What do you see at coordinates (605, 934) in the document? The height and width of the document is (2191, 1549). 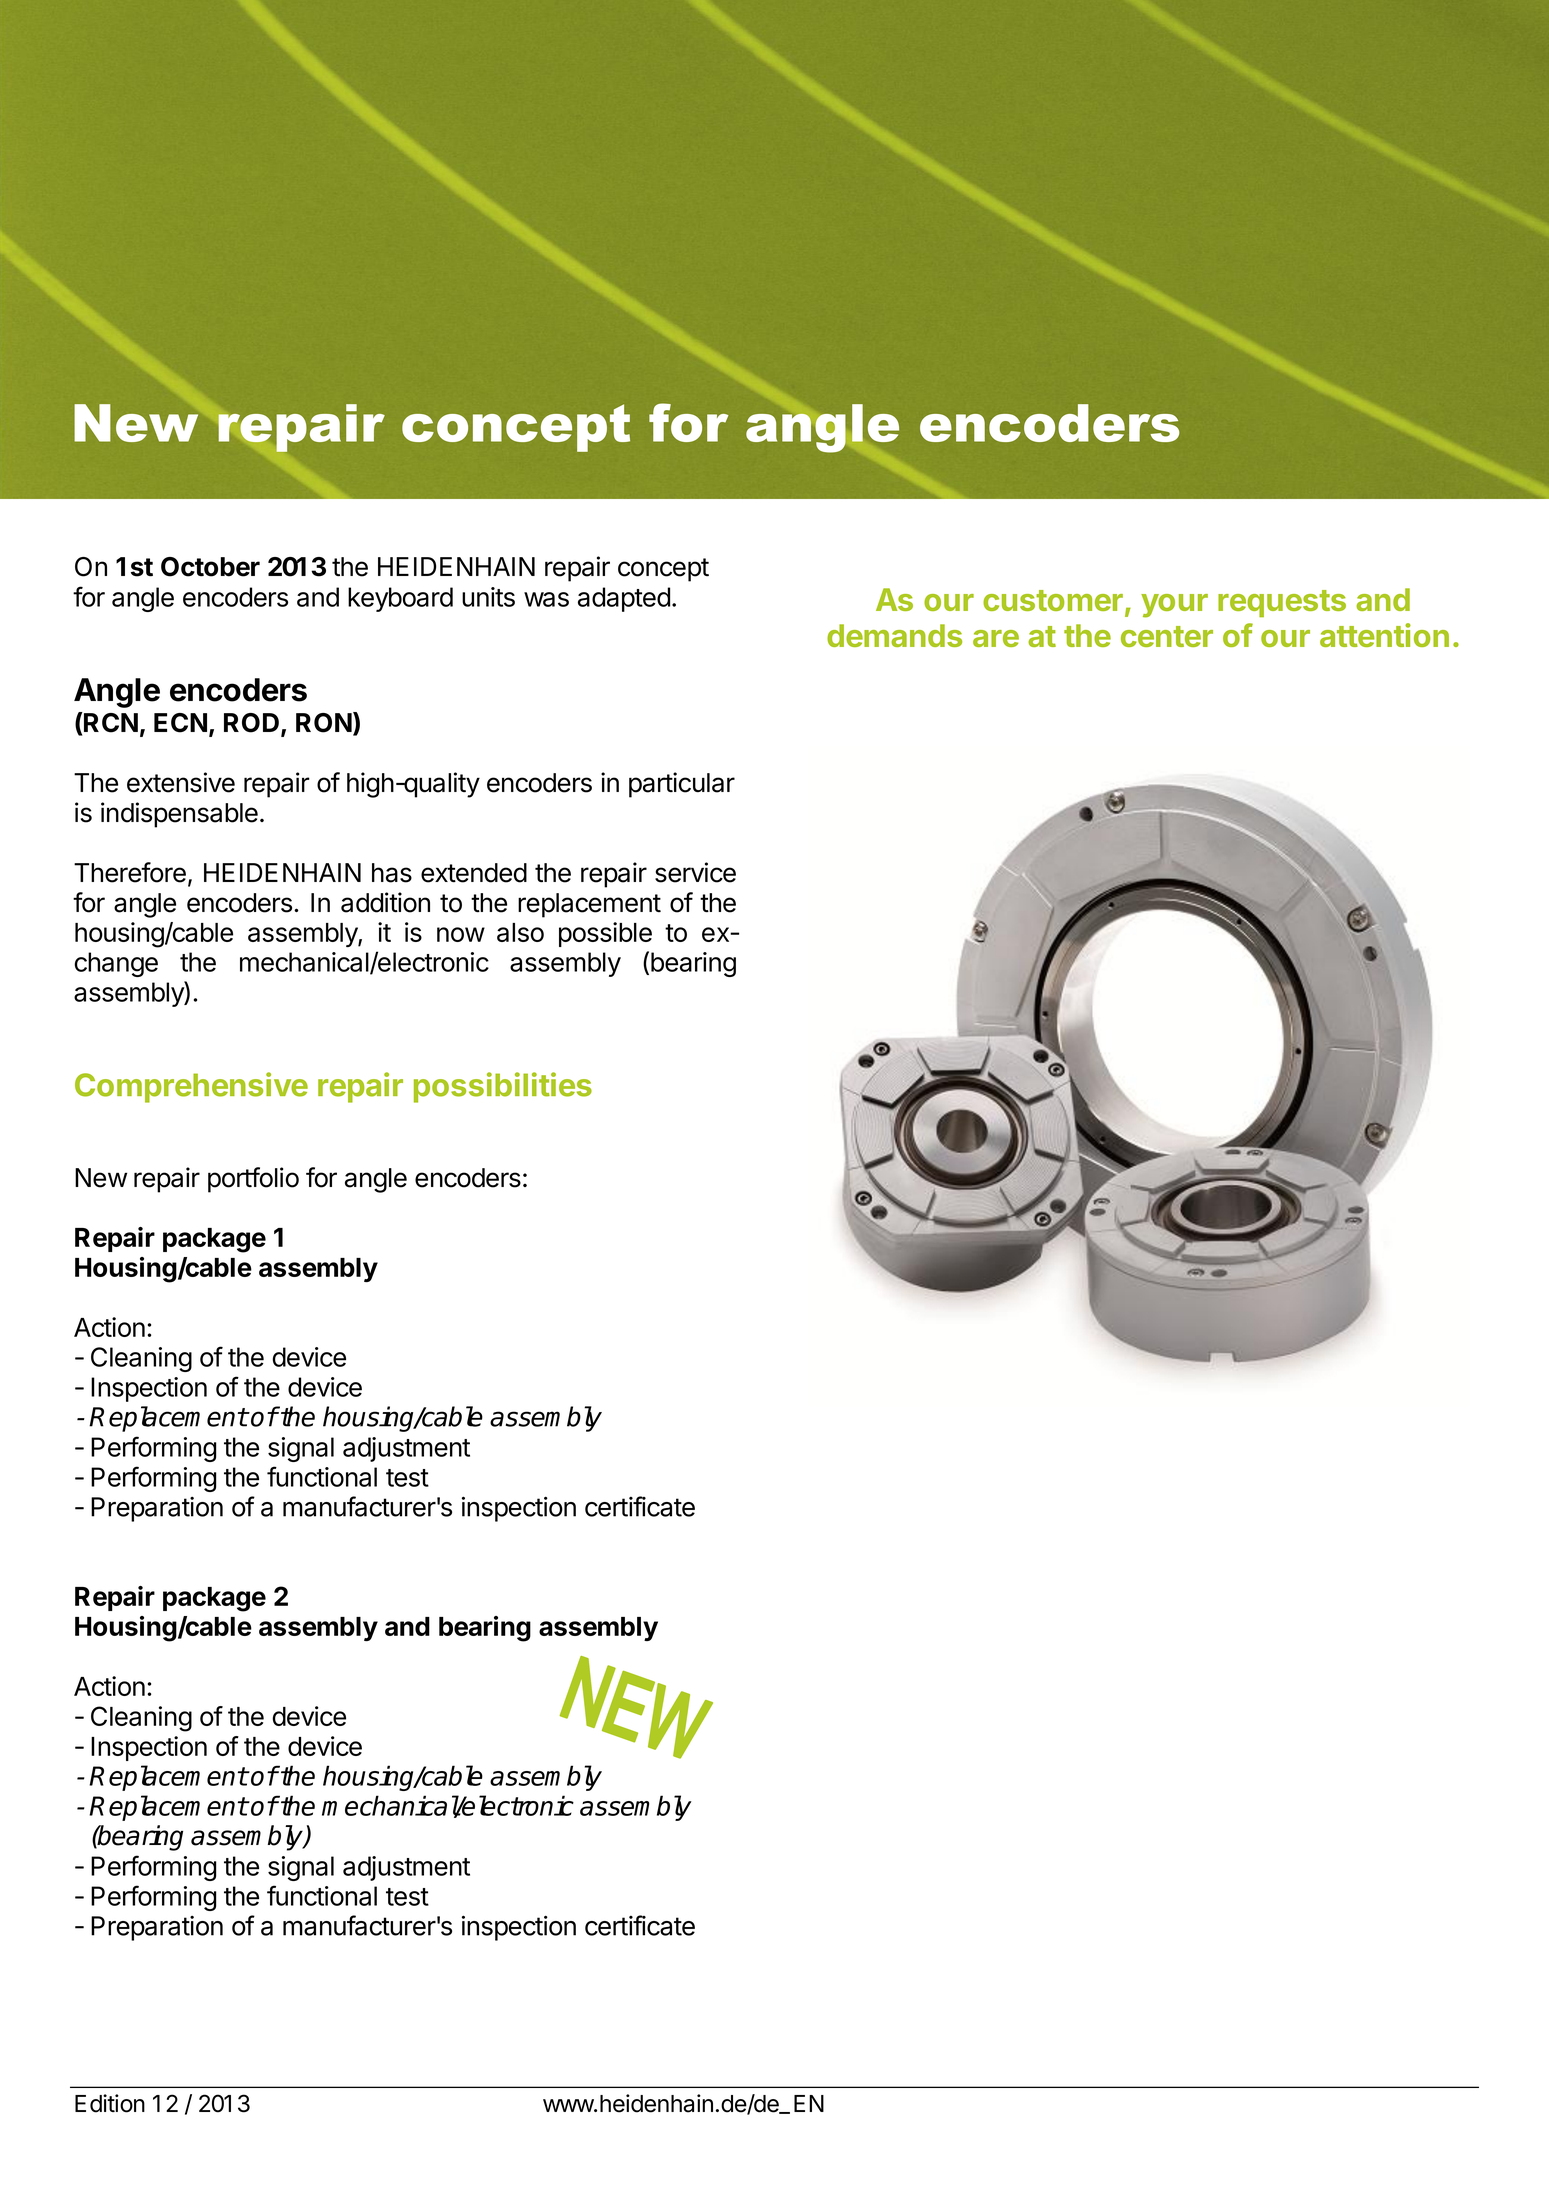 I see `possible` at bounding box center [605, 934].
